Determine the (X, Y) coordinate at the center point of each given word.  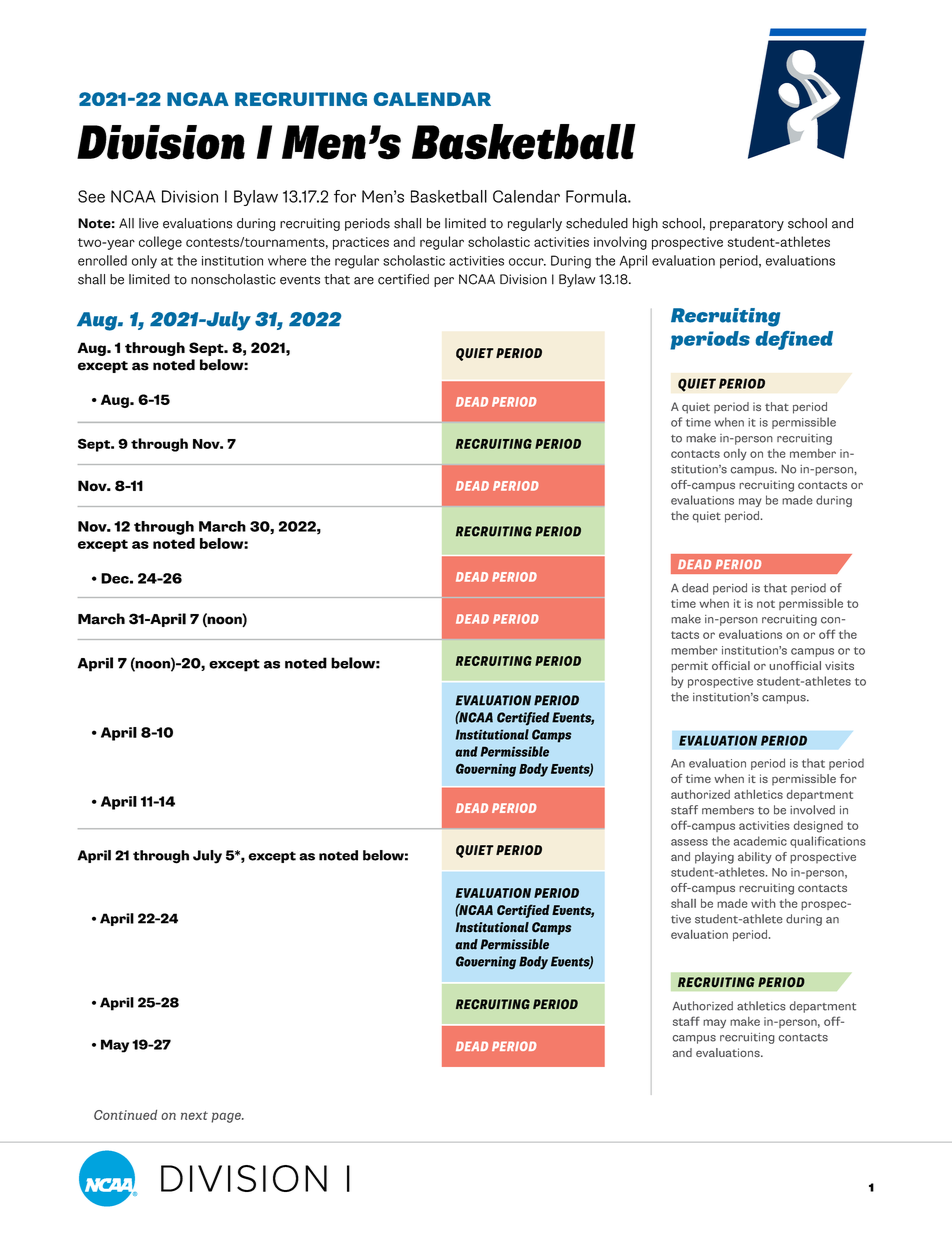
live (149, 223)
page (227, 1117)
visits (839, 665)
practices (361, 243)
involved (812, 810)
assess (689, 842)
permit (689, 667)
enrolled (102, 260)
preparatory (747, 225)
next (194, 1115)
